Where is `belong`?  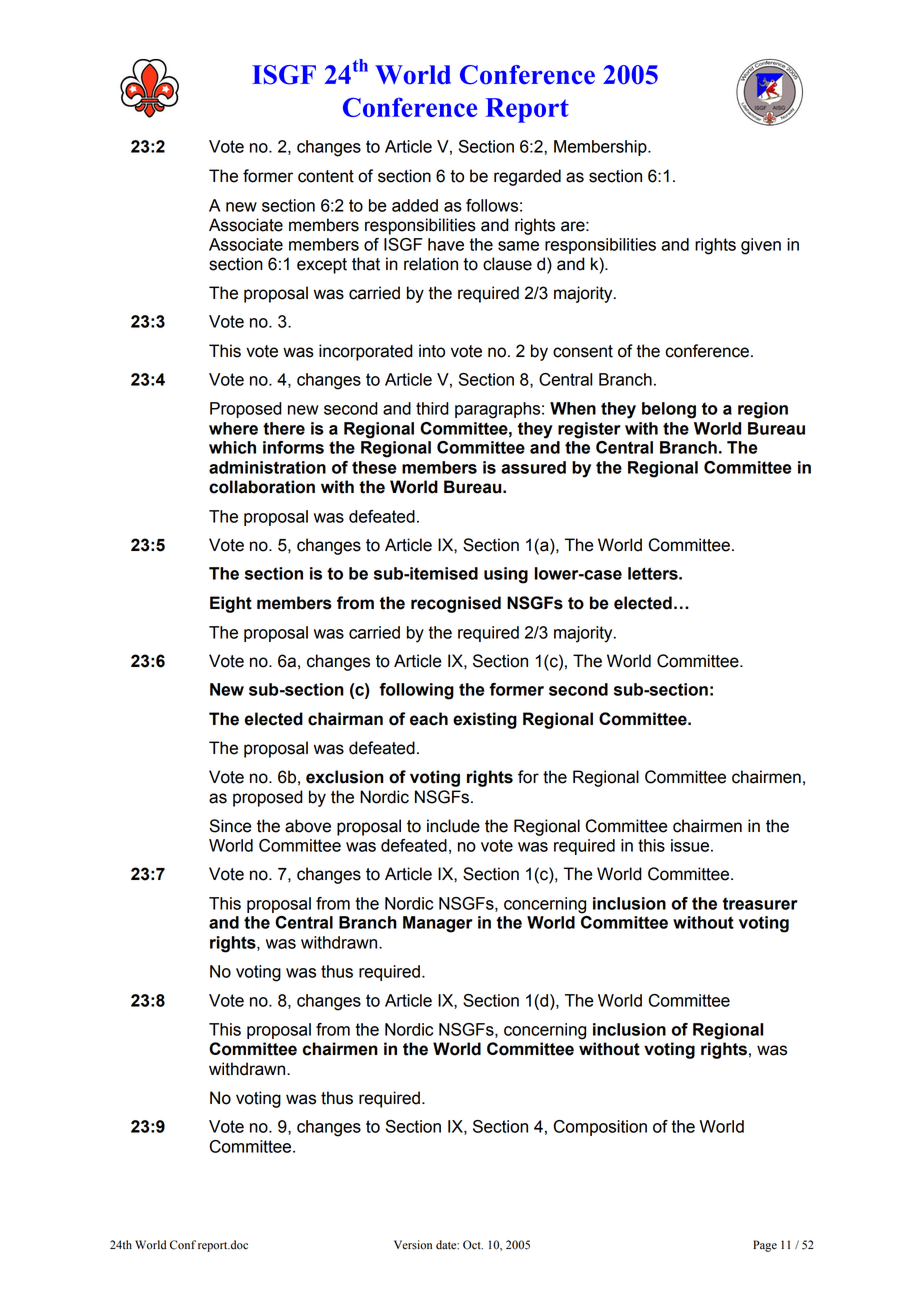
belong is located at coordinates (669, 410).
